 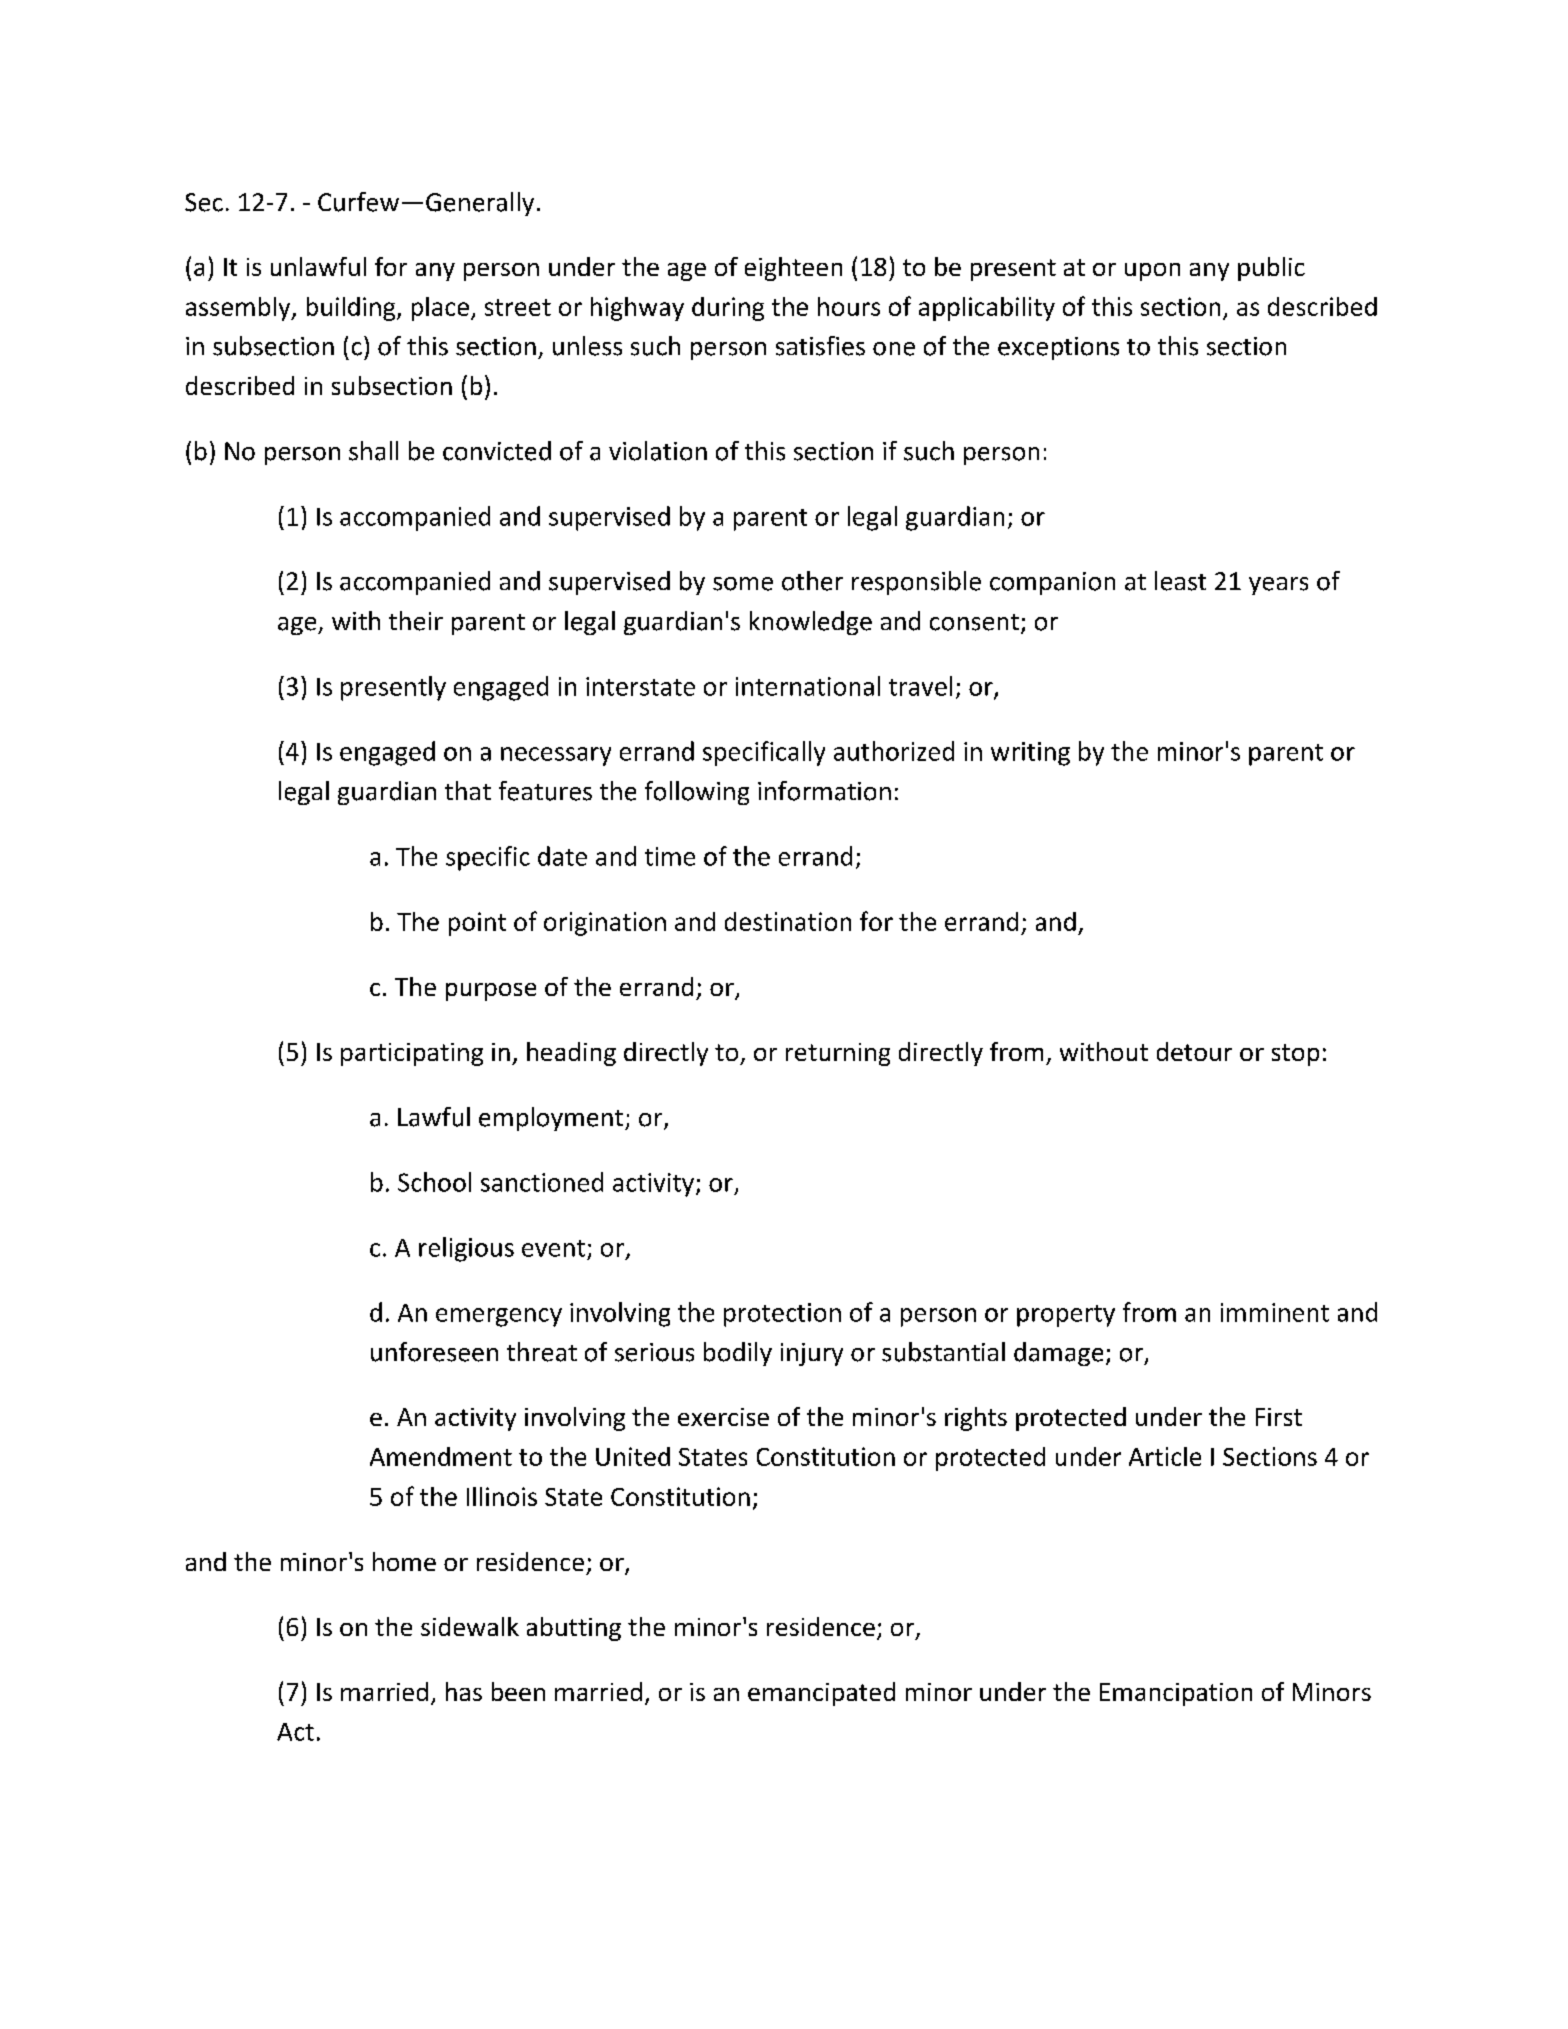 I want to click on emancipated, so click(x=821, y=1694).
